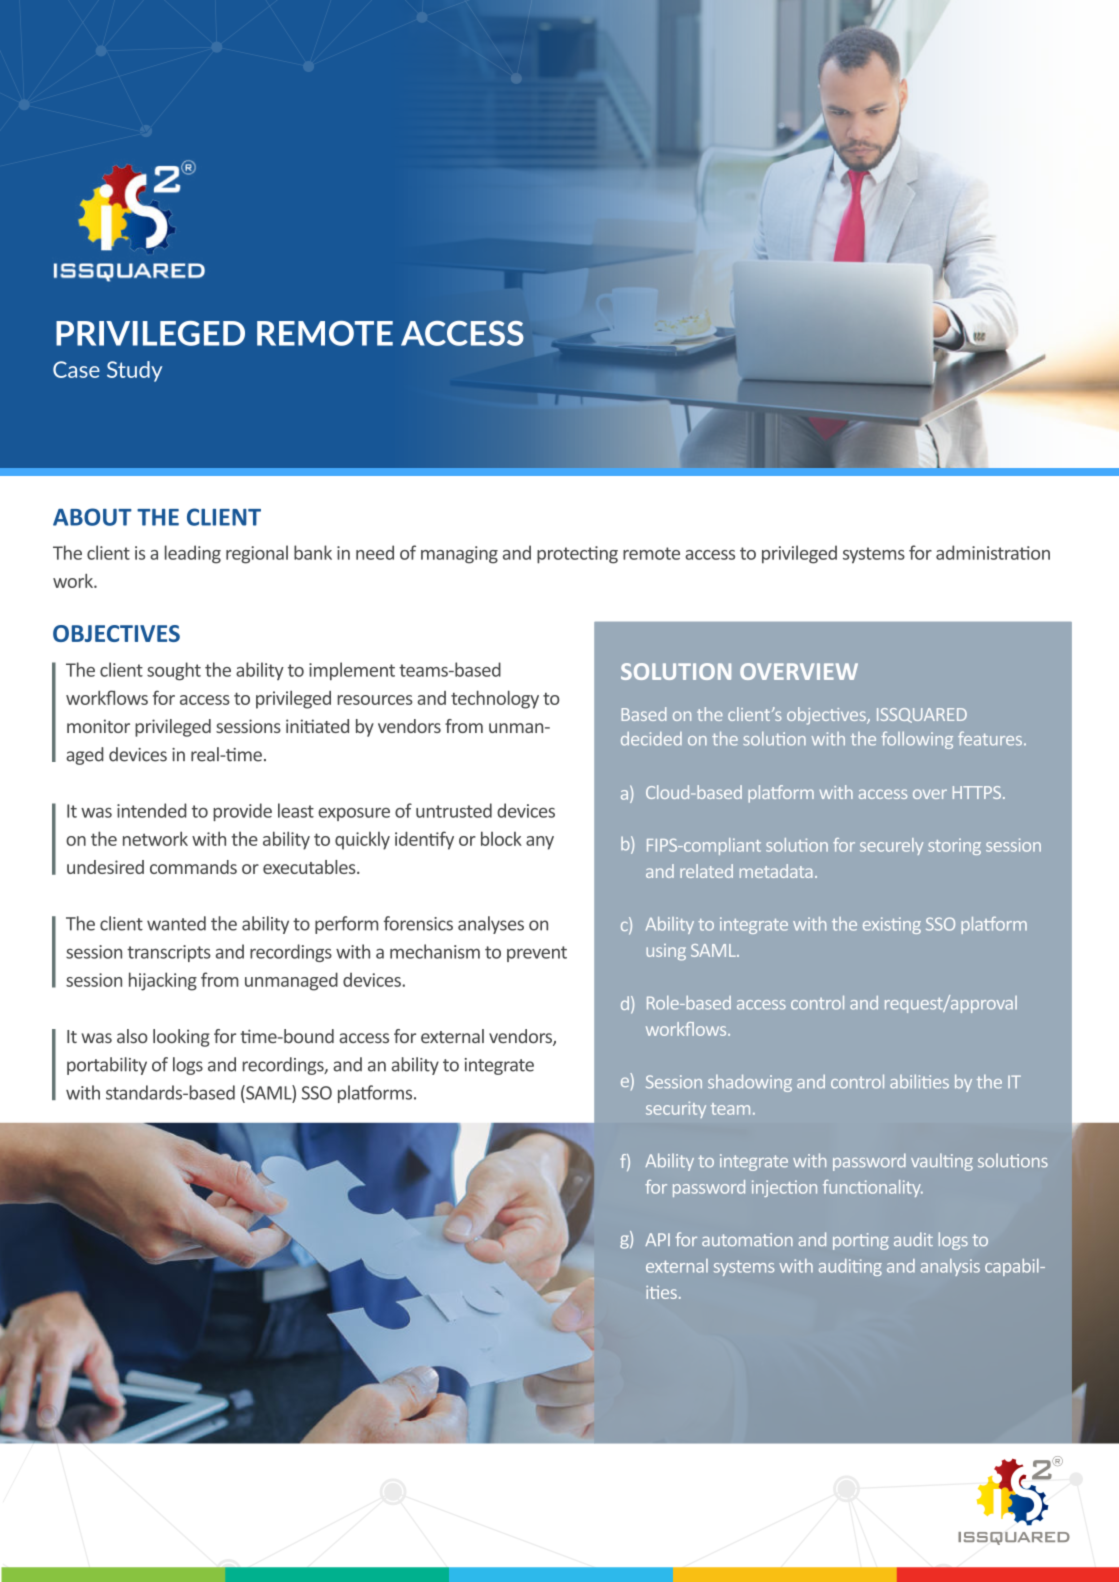 This screenshot has width=1119, height=1582. I want to click on looking, so click(181, 1038).
